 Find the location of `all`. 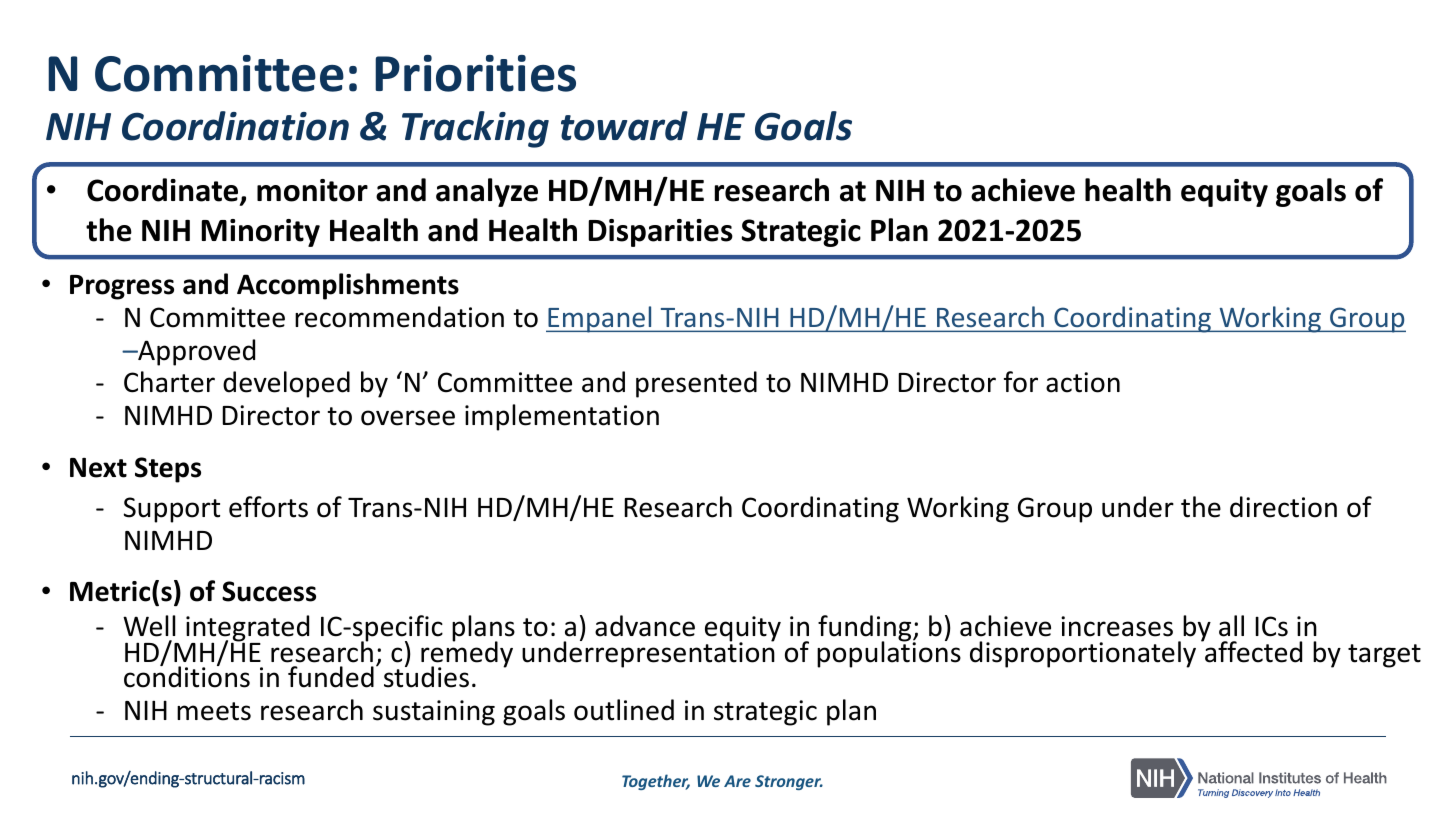

all is located at coordinates (1231, 626).
